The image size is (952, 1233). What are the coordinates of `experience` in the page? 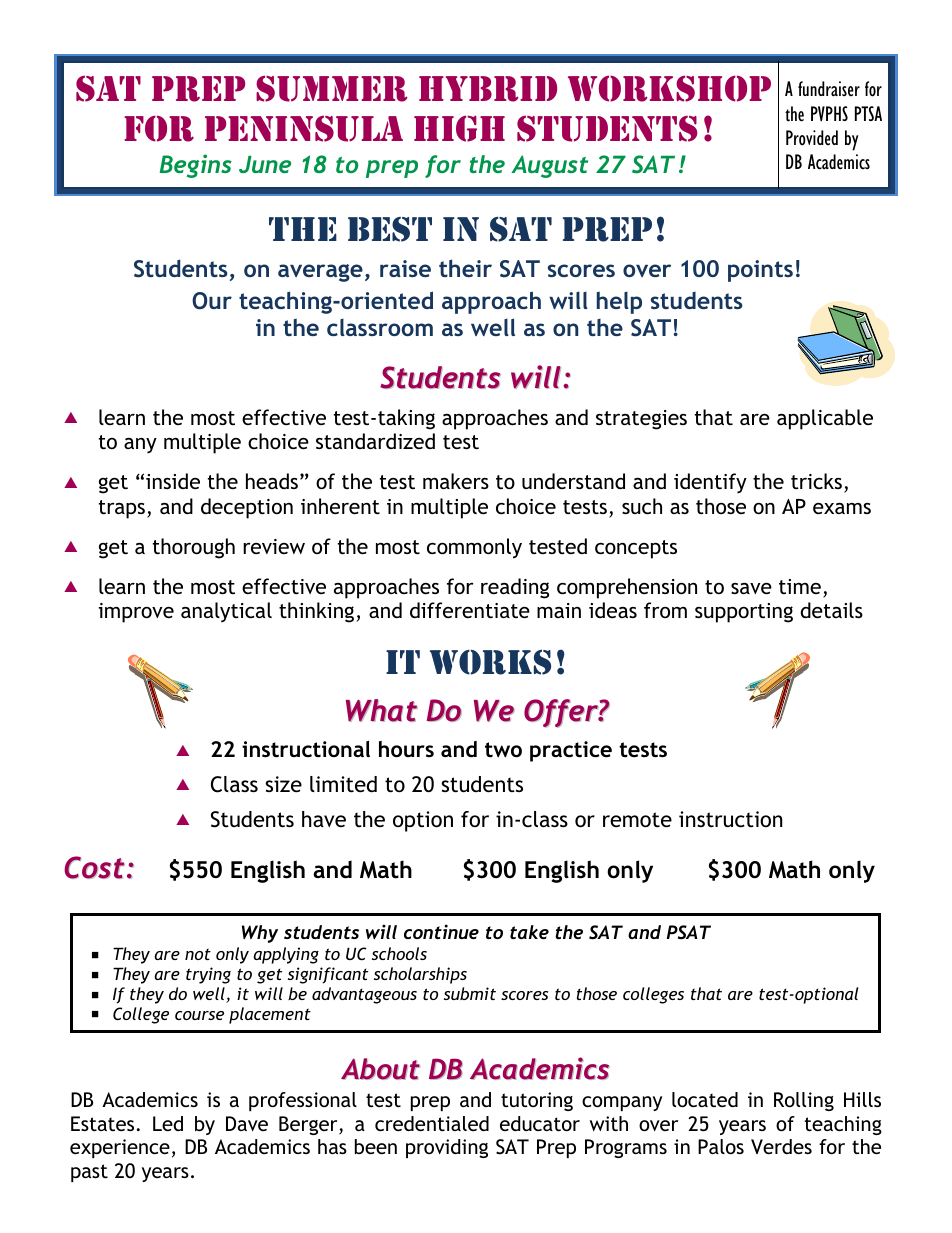 It's located at (120, 1148).
